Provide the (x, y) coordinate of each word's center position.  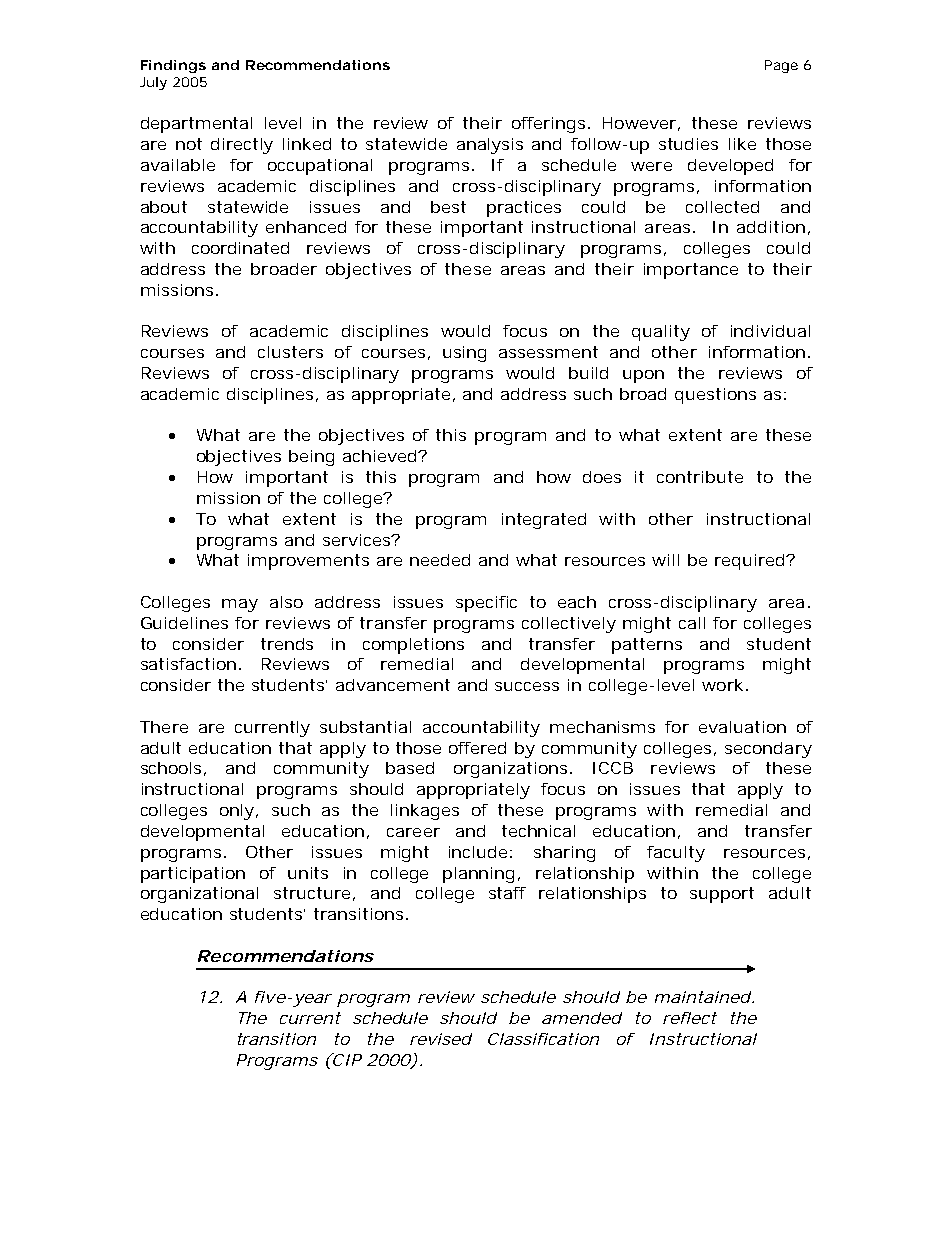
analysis (490, 146)
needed (440, 560)
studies (688, 144)
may (240, 605)
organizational (199, 895)
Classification (543, 1039)
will (665, 560)
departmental (196, 125)
